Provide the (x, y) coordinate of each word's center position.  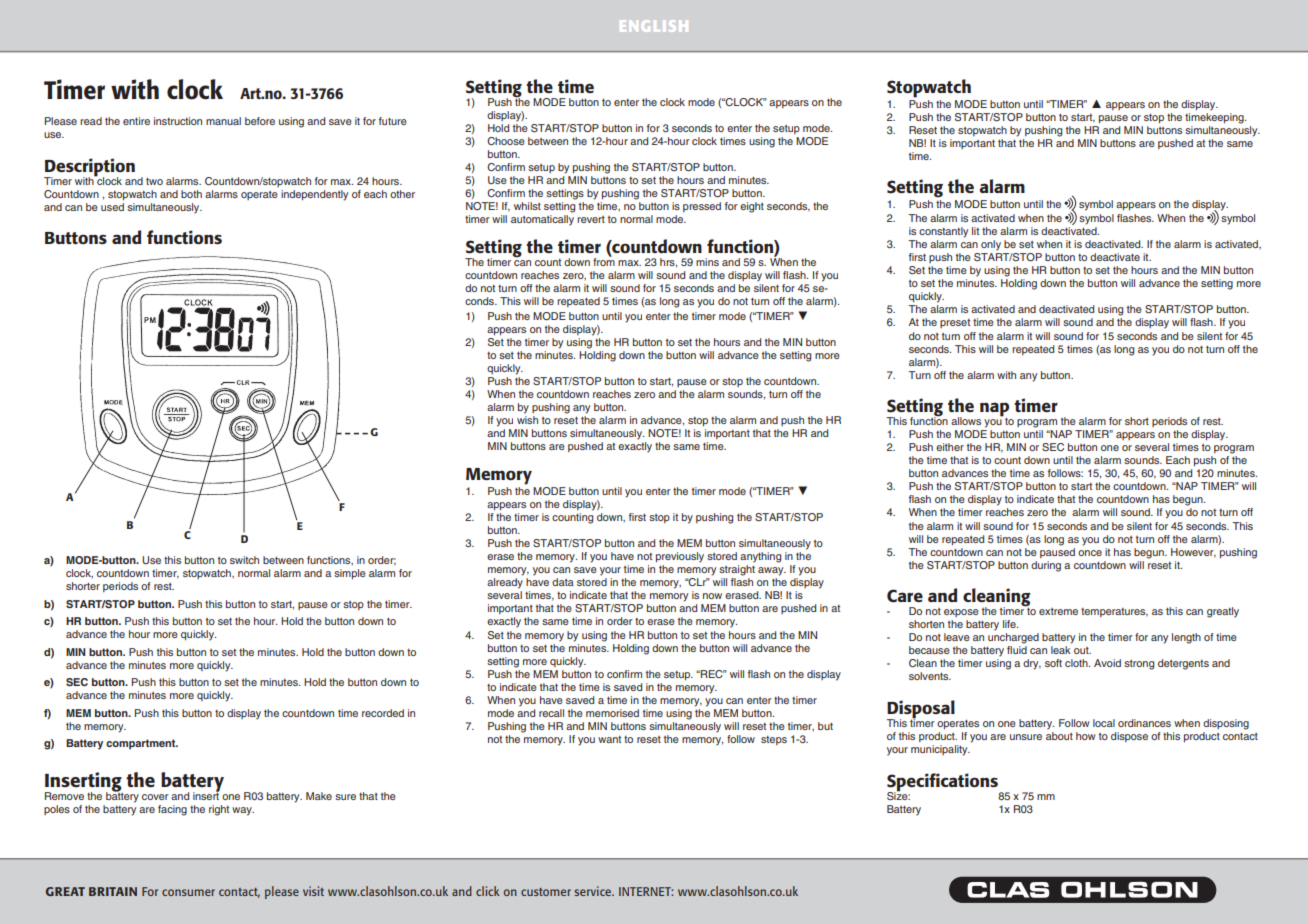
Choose (506, 141)
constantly (943, 232)
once (1090, 553)
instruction (178, 121)
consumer (188, 892)
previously (680, 557)
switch (244, 560)
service (594, 891)
